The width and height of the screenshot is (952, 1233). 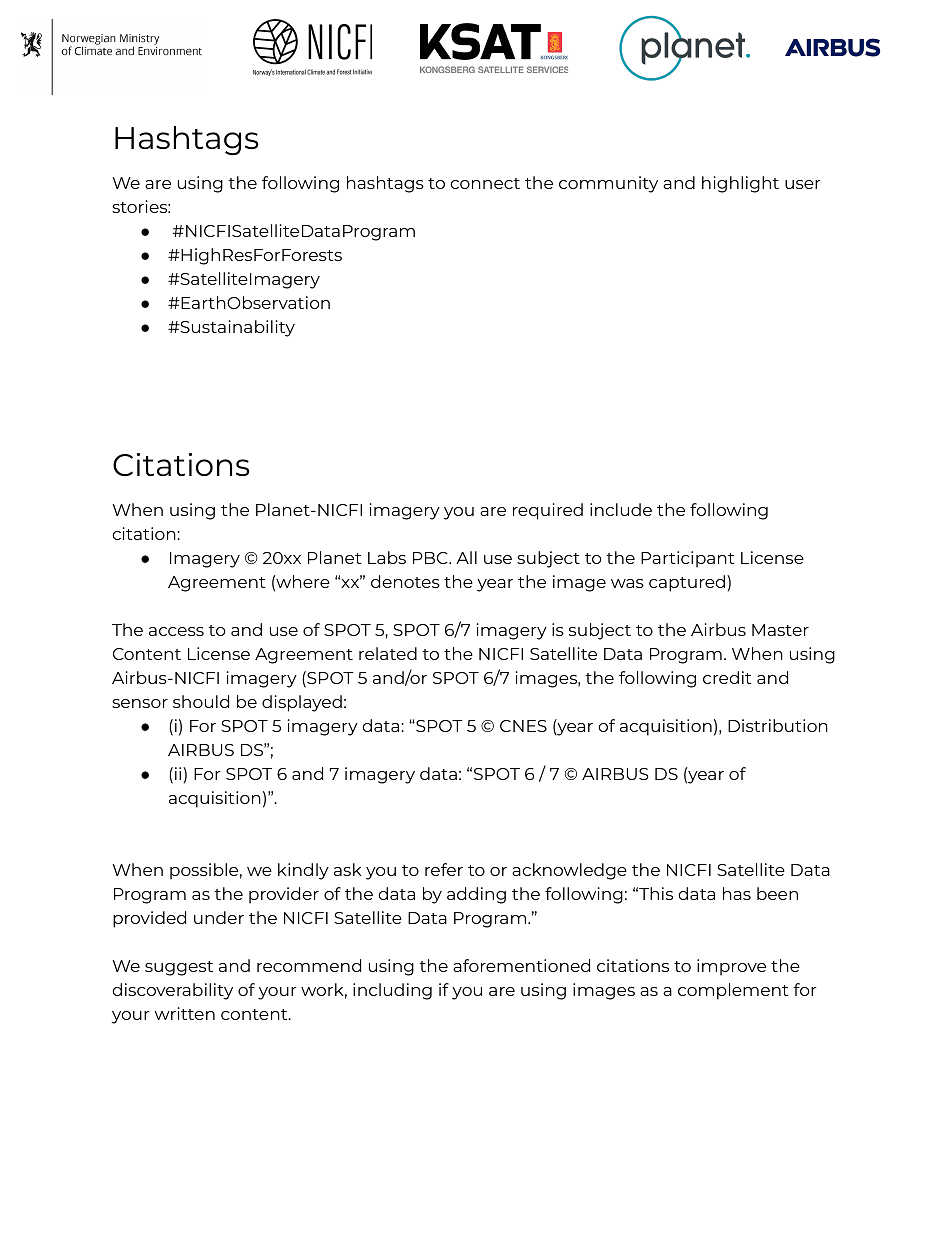 I want to click on Sustainability, so click(x=236, y=328).
